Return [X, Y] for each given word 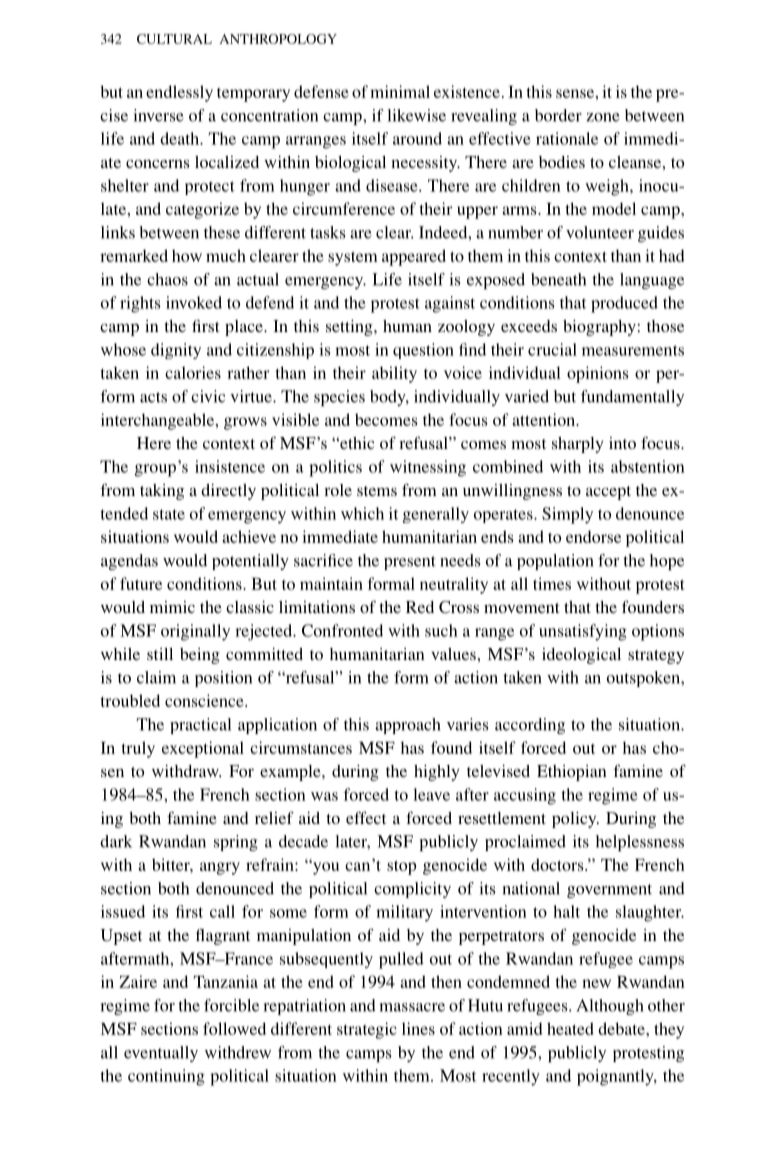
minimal [400, 91]
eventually [161, 1054]
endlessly [179, 93]
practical [200, 726]
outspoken [644, 679]
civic [208, 396]
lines [418, 1028]
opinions [598, 374]
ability [394, 374]
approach [408, 726]
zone [603, 117]
